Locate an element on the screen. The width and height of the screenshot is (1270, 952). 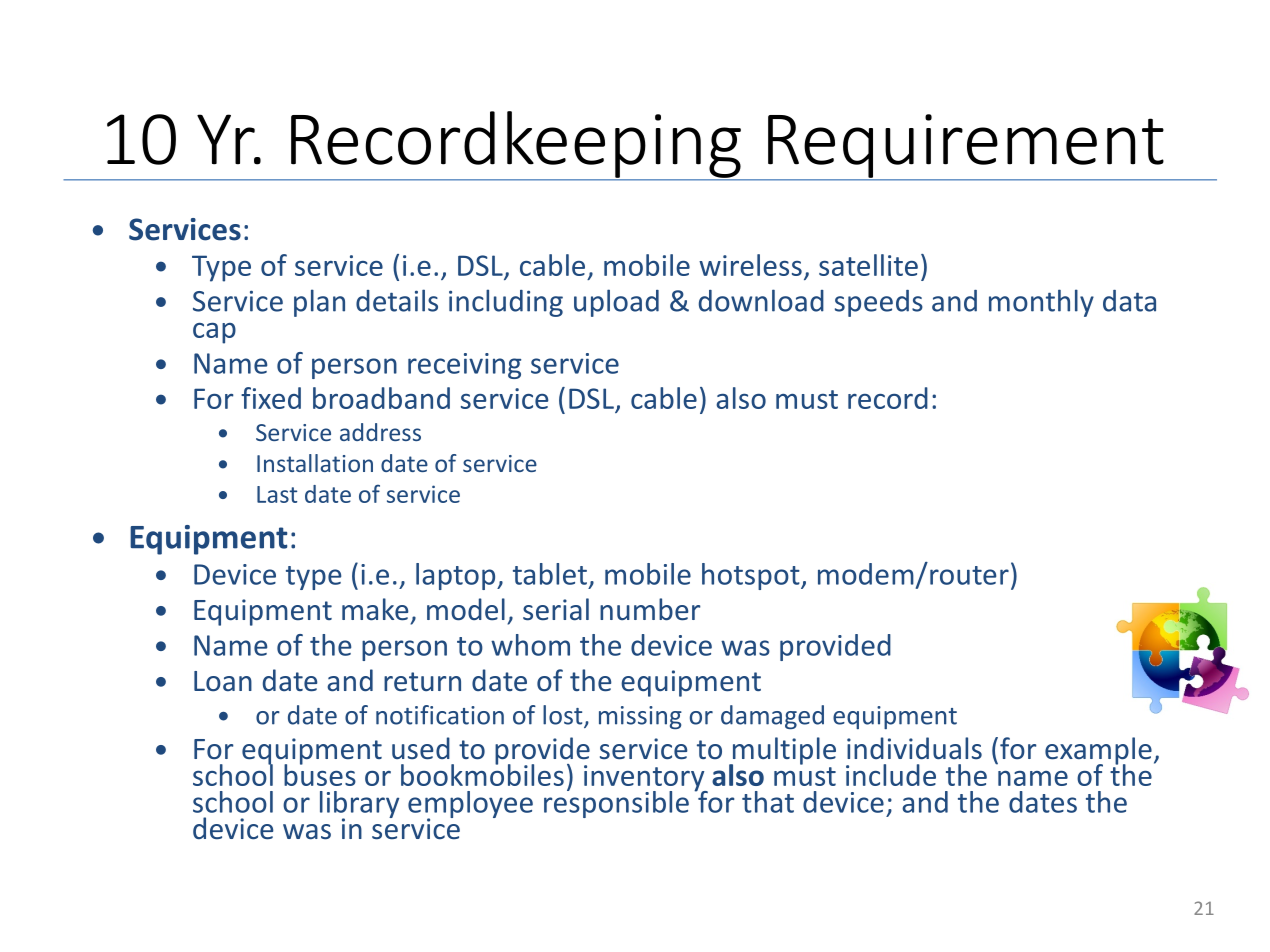
monthly is located at coordinates (1041, 303).
